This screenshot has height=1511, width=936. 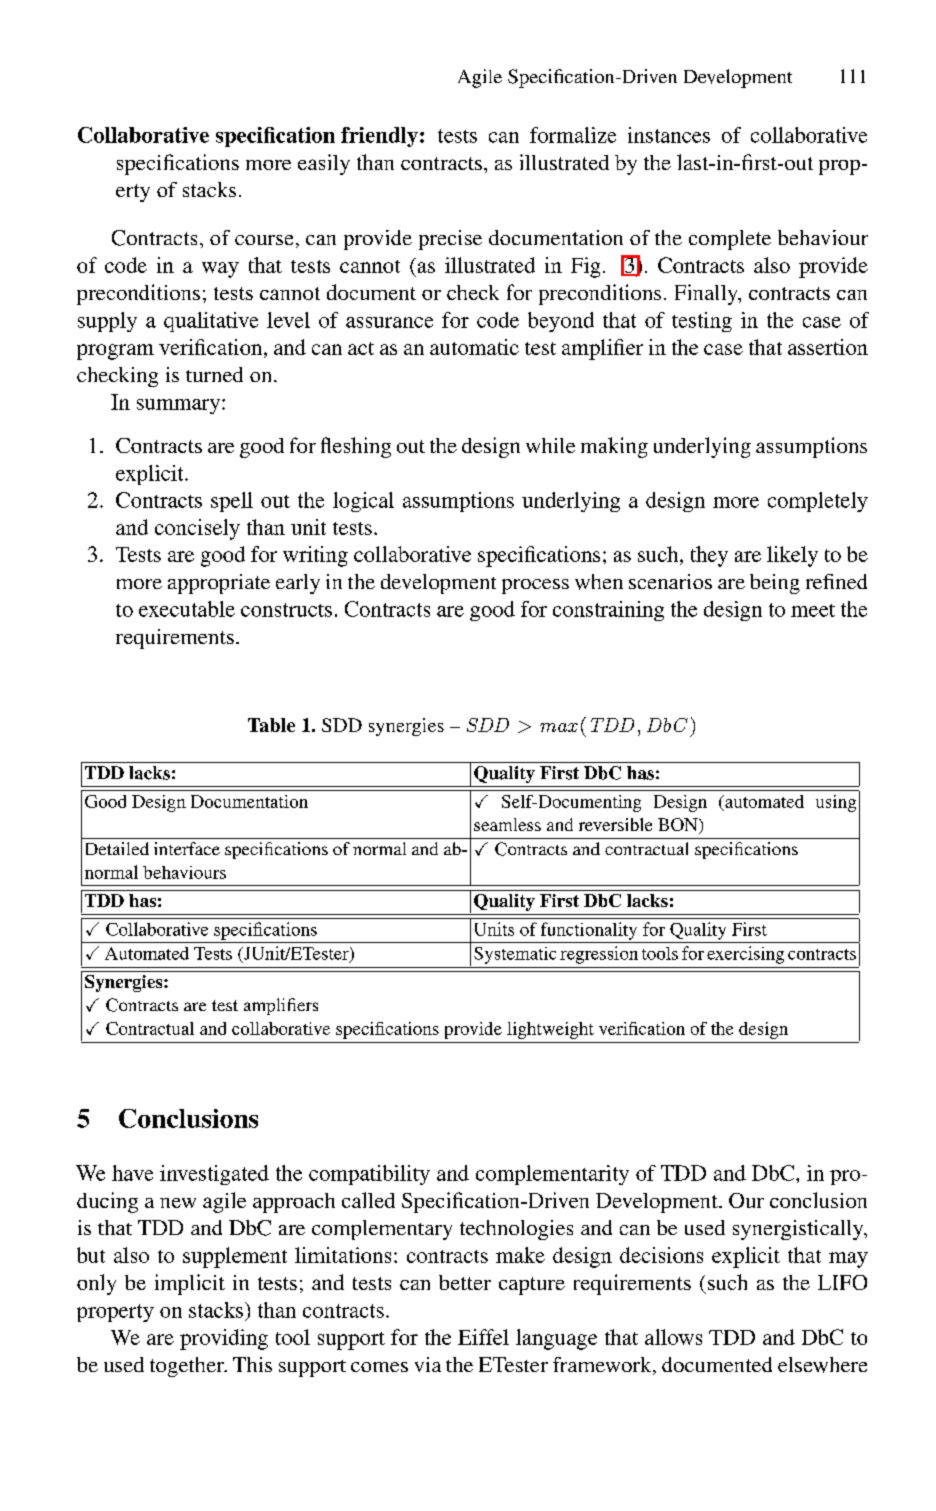 I want to click on course, so click(x=264, y=240).
